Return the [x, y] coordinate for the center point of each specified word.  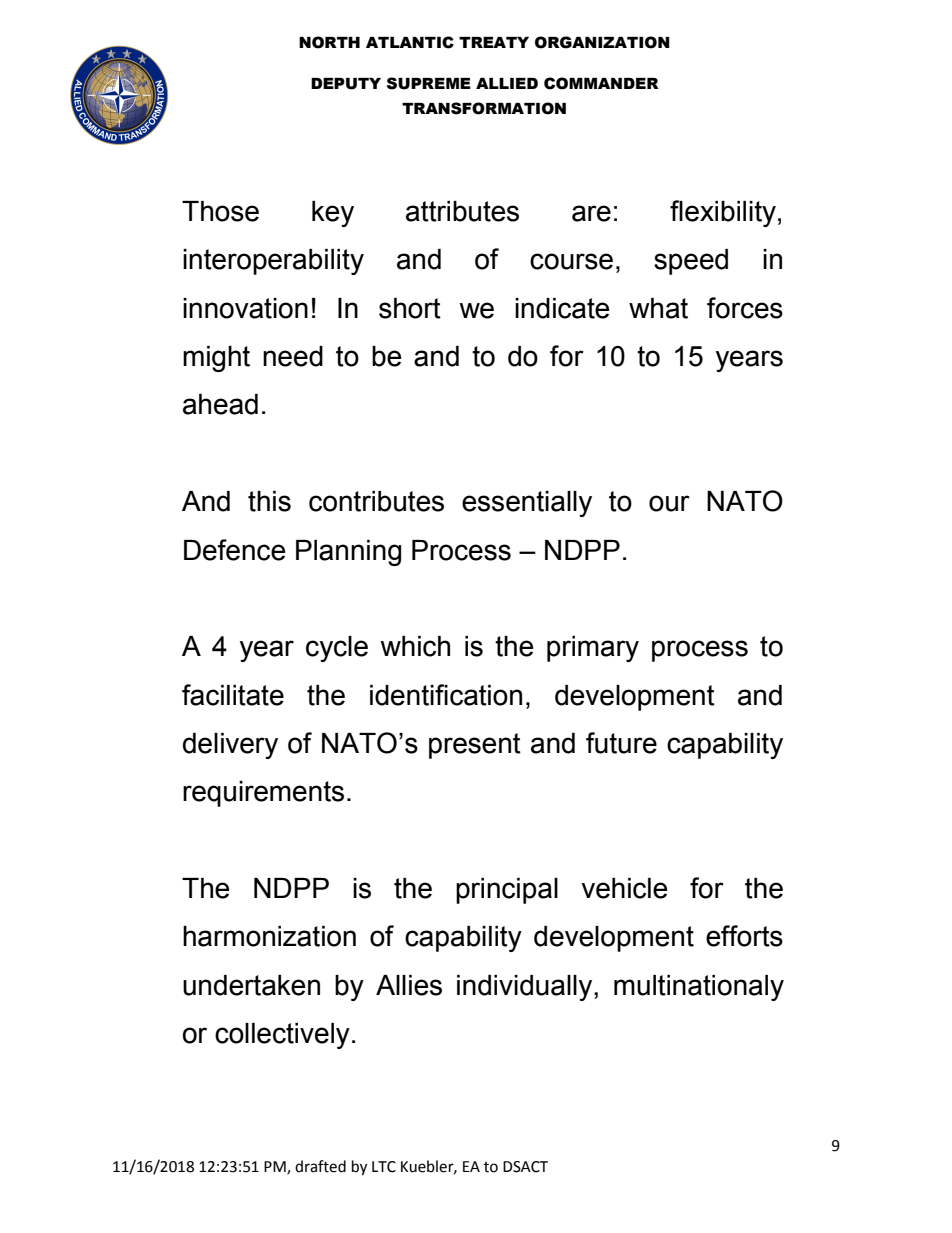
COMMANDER [601, 83]
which [415, 646]
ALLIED [507, 83]
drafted [320, 1166]
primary [593, 649]
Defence [234, 550]
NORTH [329, 42]
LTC [384, 1167]
